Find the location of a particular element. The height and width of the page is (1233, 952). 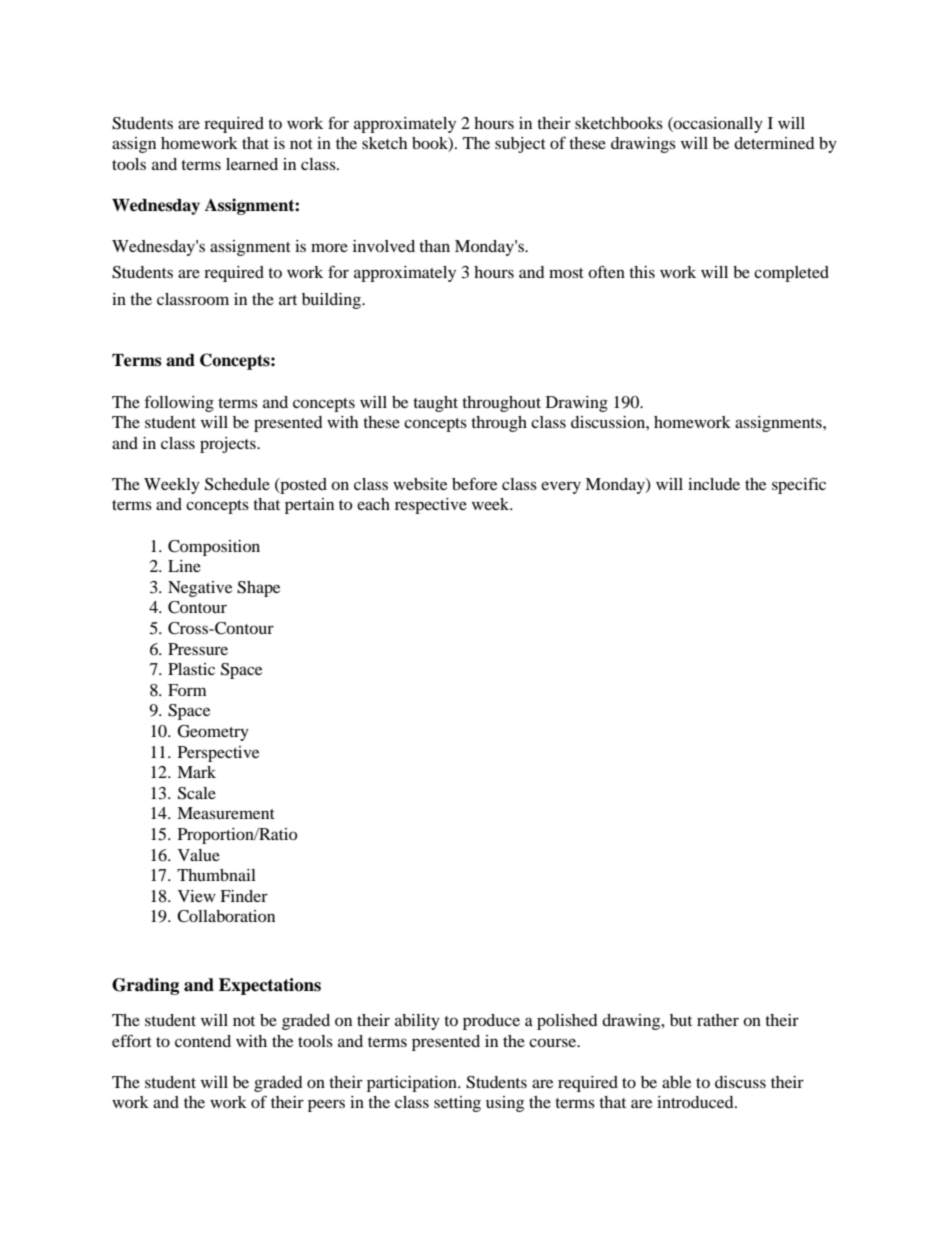

occasionally is located at coordinates (717, 125).
